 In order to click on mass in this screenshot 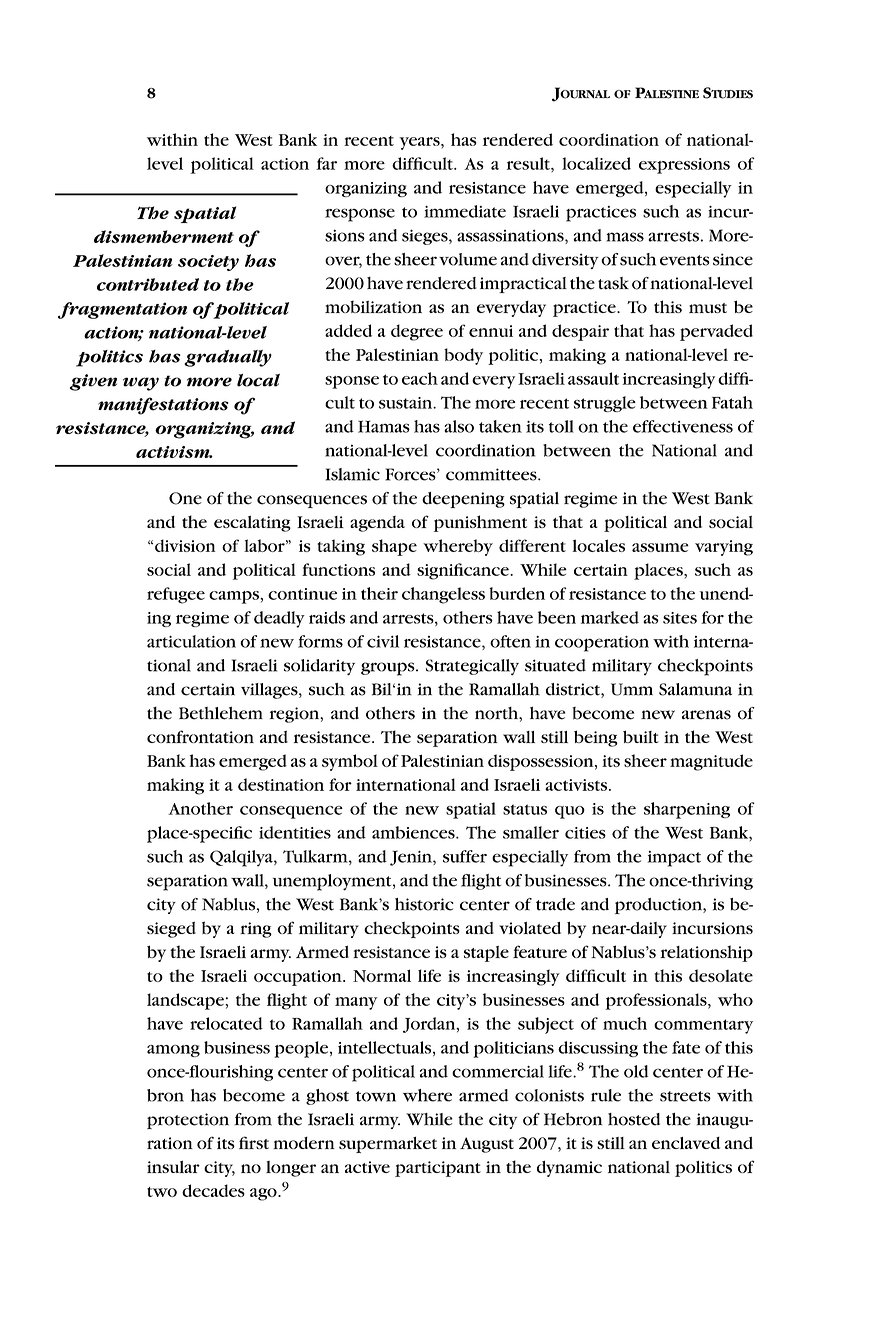, I will do `click(625, 237)`.
